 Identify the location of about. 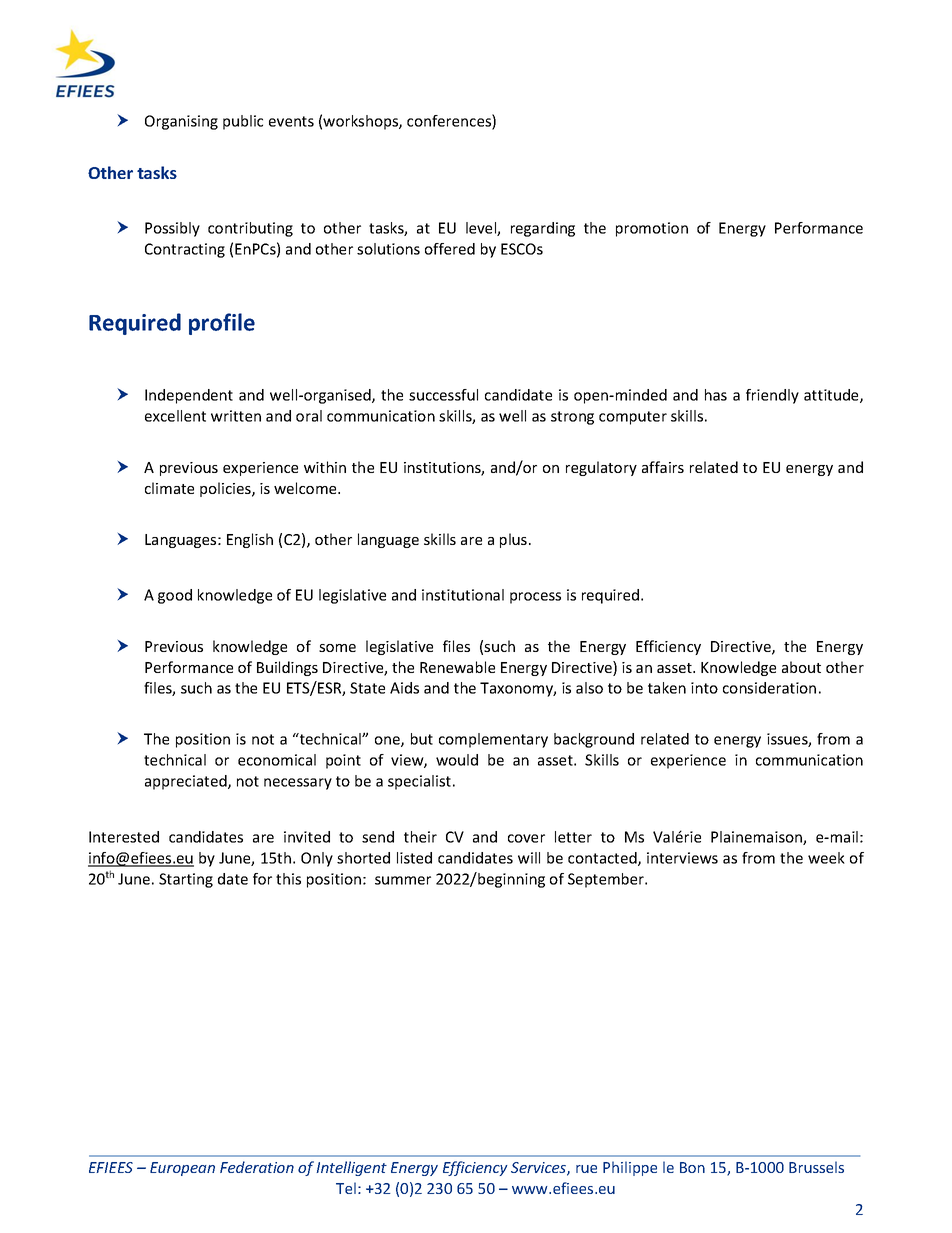
(801, 667).
